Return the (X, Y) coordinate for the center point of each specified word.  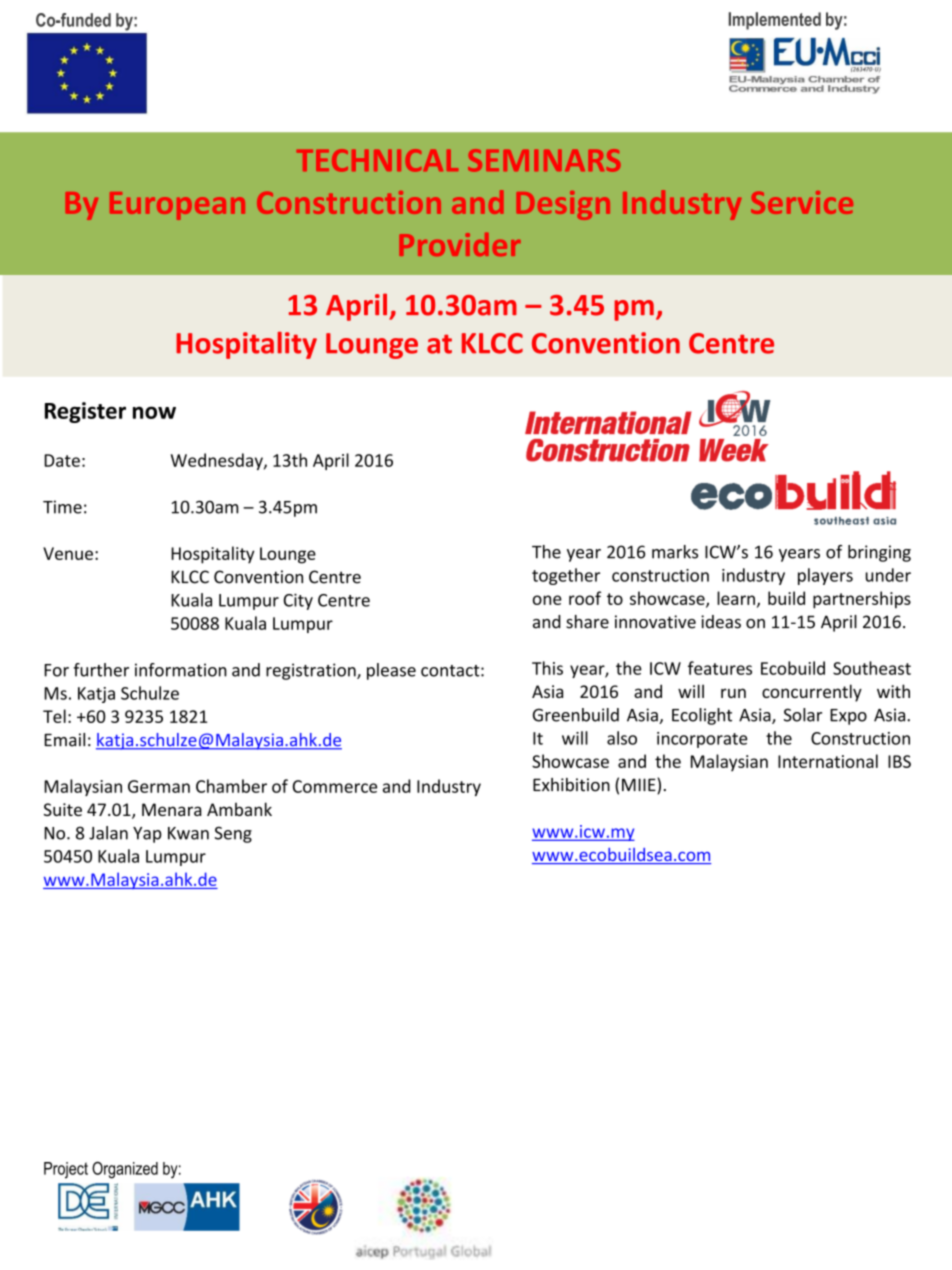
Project (66, 1170)
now (154, 412)
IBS (899, 761)
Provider (460, 244)
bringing (879, 553)
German (159, 786)
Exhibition (571, 785)
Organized (125, 1170)
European (177, 206)
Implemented (775, 21)
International (828, 761)
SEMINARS (544, 160)
